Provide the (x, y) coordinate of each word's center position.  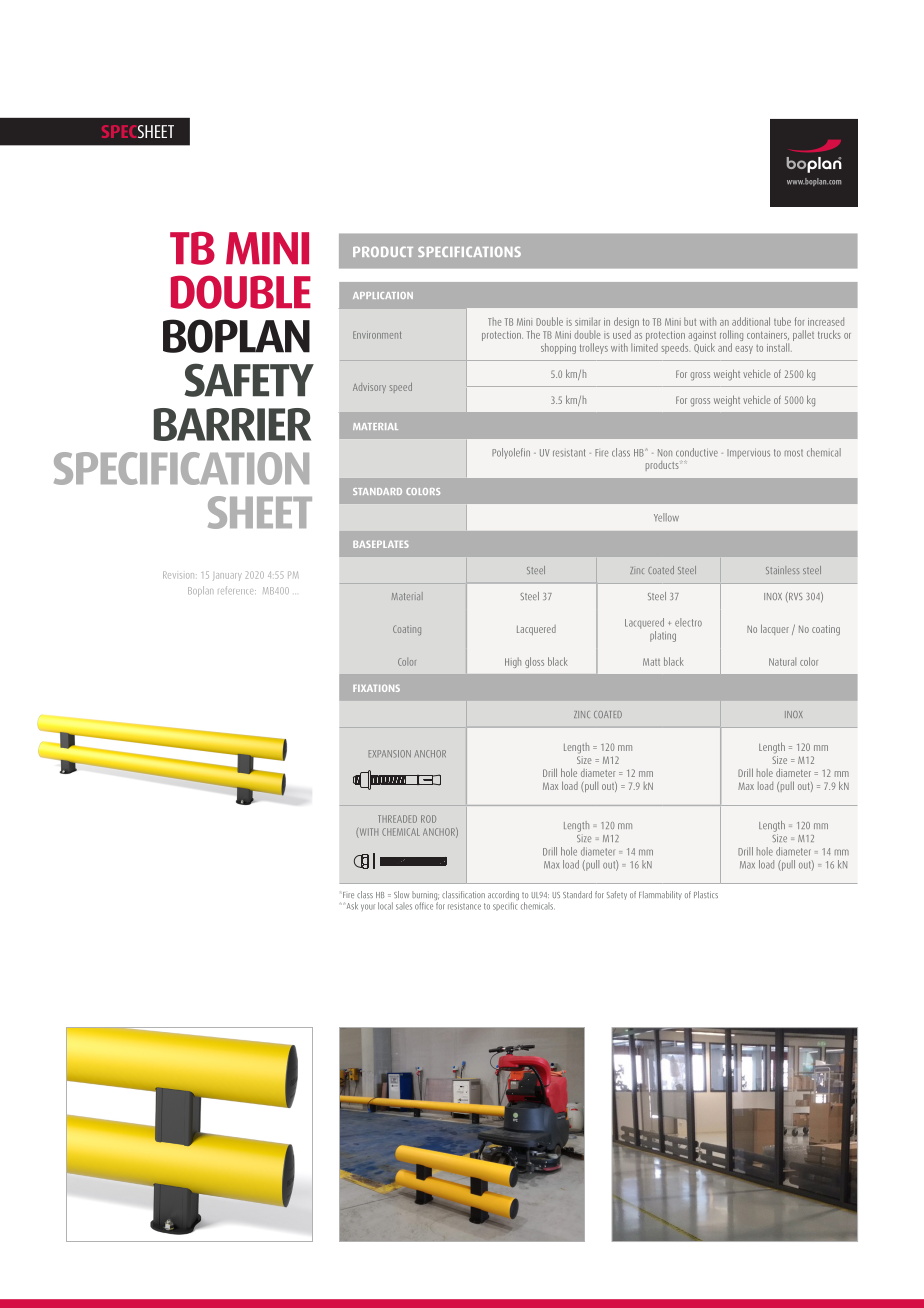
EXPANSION (390, 754)
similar (587, 321)
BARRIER (232, 424)
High (513, 662)
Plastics (706, 894)
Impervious (748, 454)
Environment (377, 335)
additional (751, 321)
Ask (351, 906)
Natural (782, 661)
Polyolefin (511, 453)
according (503, 897)
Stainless (782, 570)
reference (237, 590)
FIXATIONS (376, 688)
